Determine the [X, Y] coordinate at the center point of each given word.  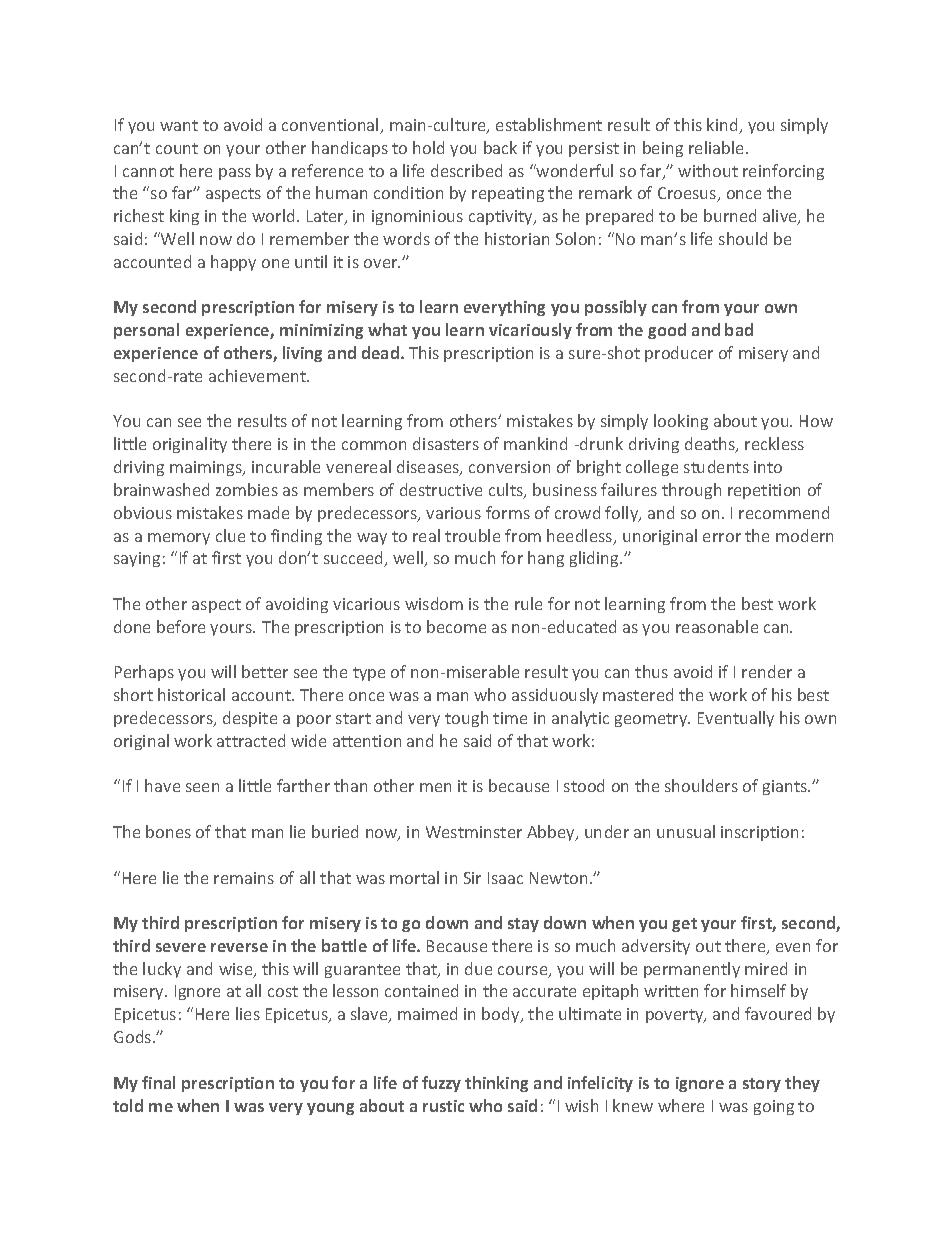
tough [466, 719]
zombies [247, 489]
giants [786, 787]
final [158, 1082]
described [466, 170]
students [716, 466]
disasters [446, 443]
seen [202, 787]
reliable [718, 147]
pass [235, 174]
